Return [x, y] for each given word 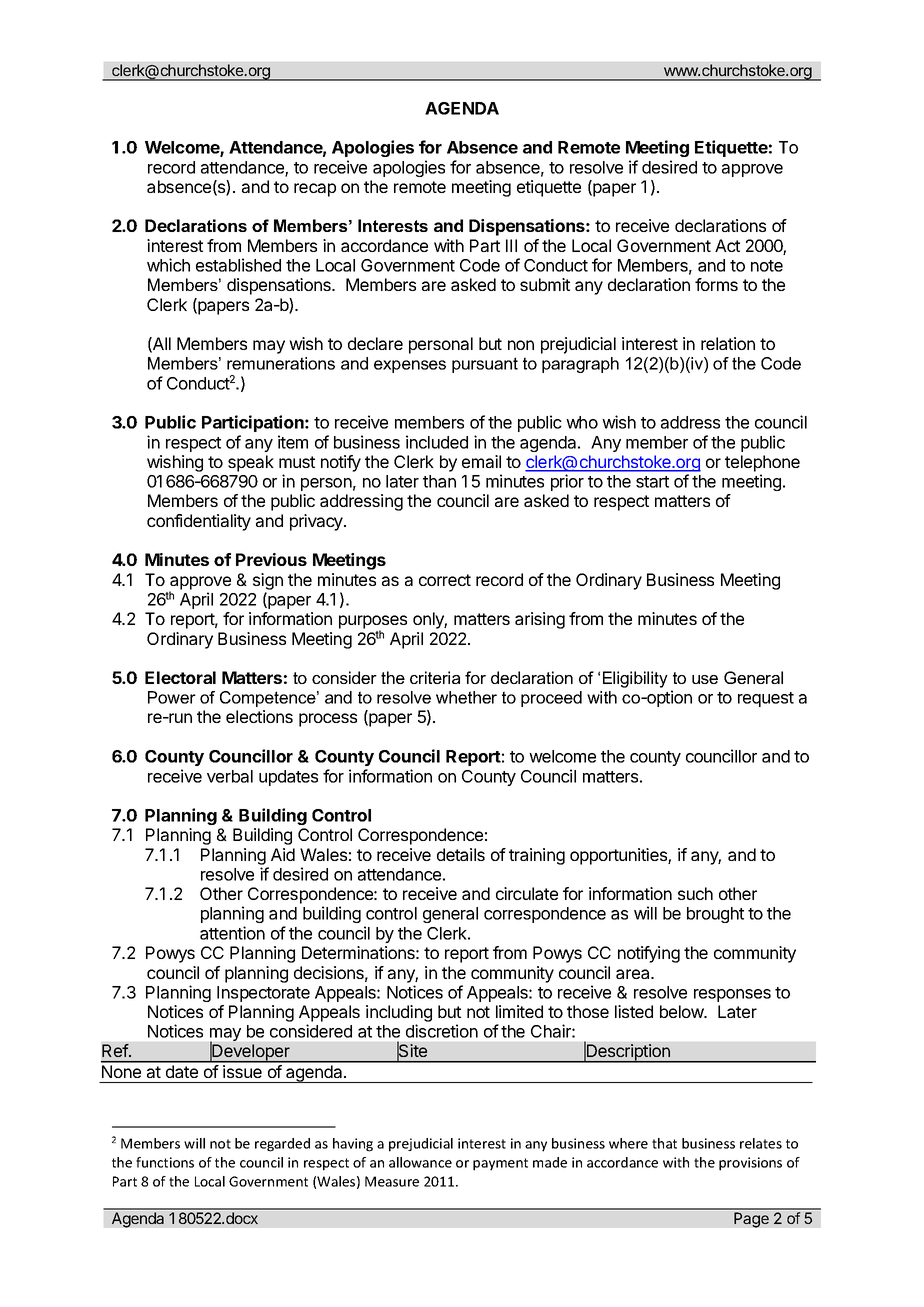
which [168, 265]
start [652, 482]
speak [251, 463]
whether [466, 697]
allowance [420, 1162]
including [399, 1013]
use [705, 679]
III [511, 245]
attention [232, 933]
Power [172, 697]
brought [715, 915]
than [439, 481]
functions [165, 1162]
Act [727, 245]
